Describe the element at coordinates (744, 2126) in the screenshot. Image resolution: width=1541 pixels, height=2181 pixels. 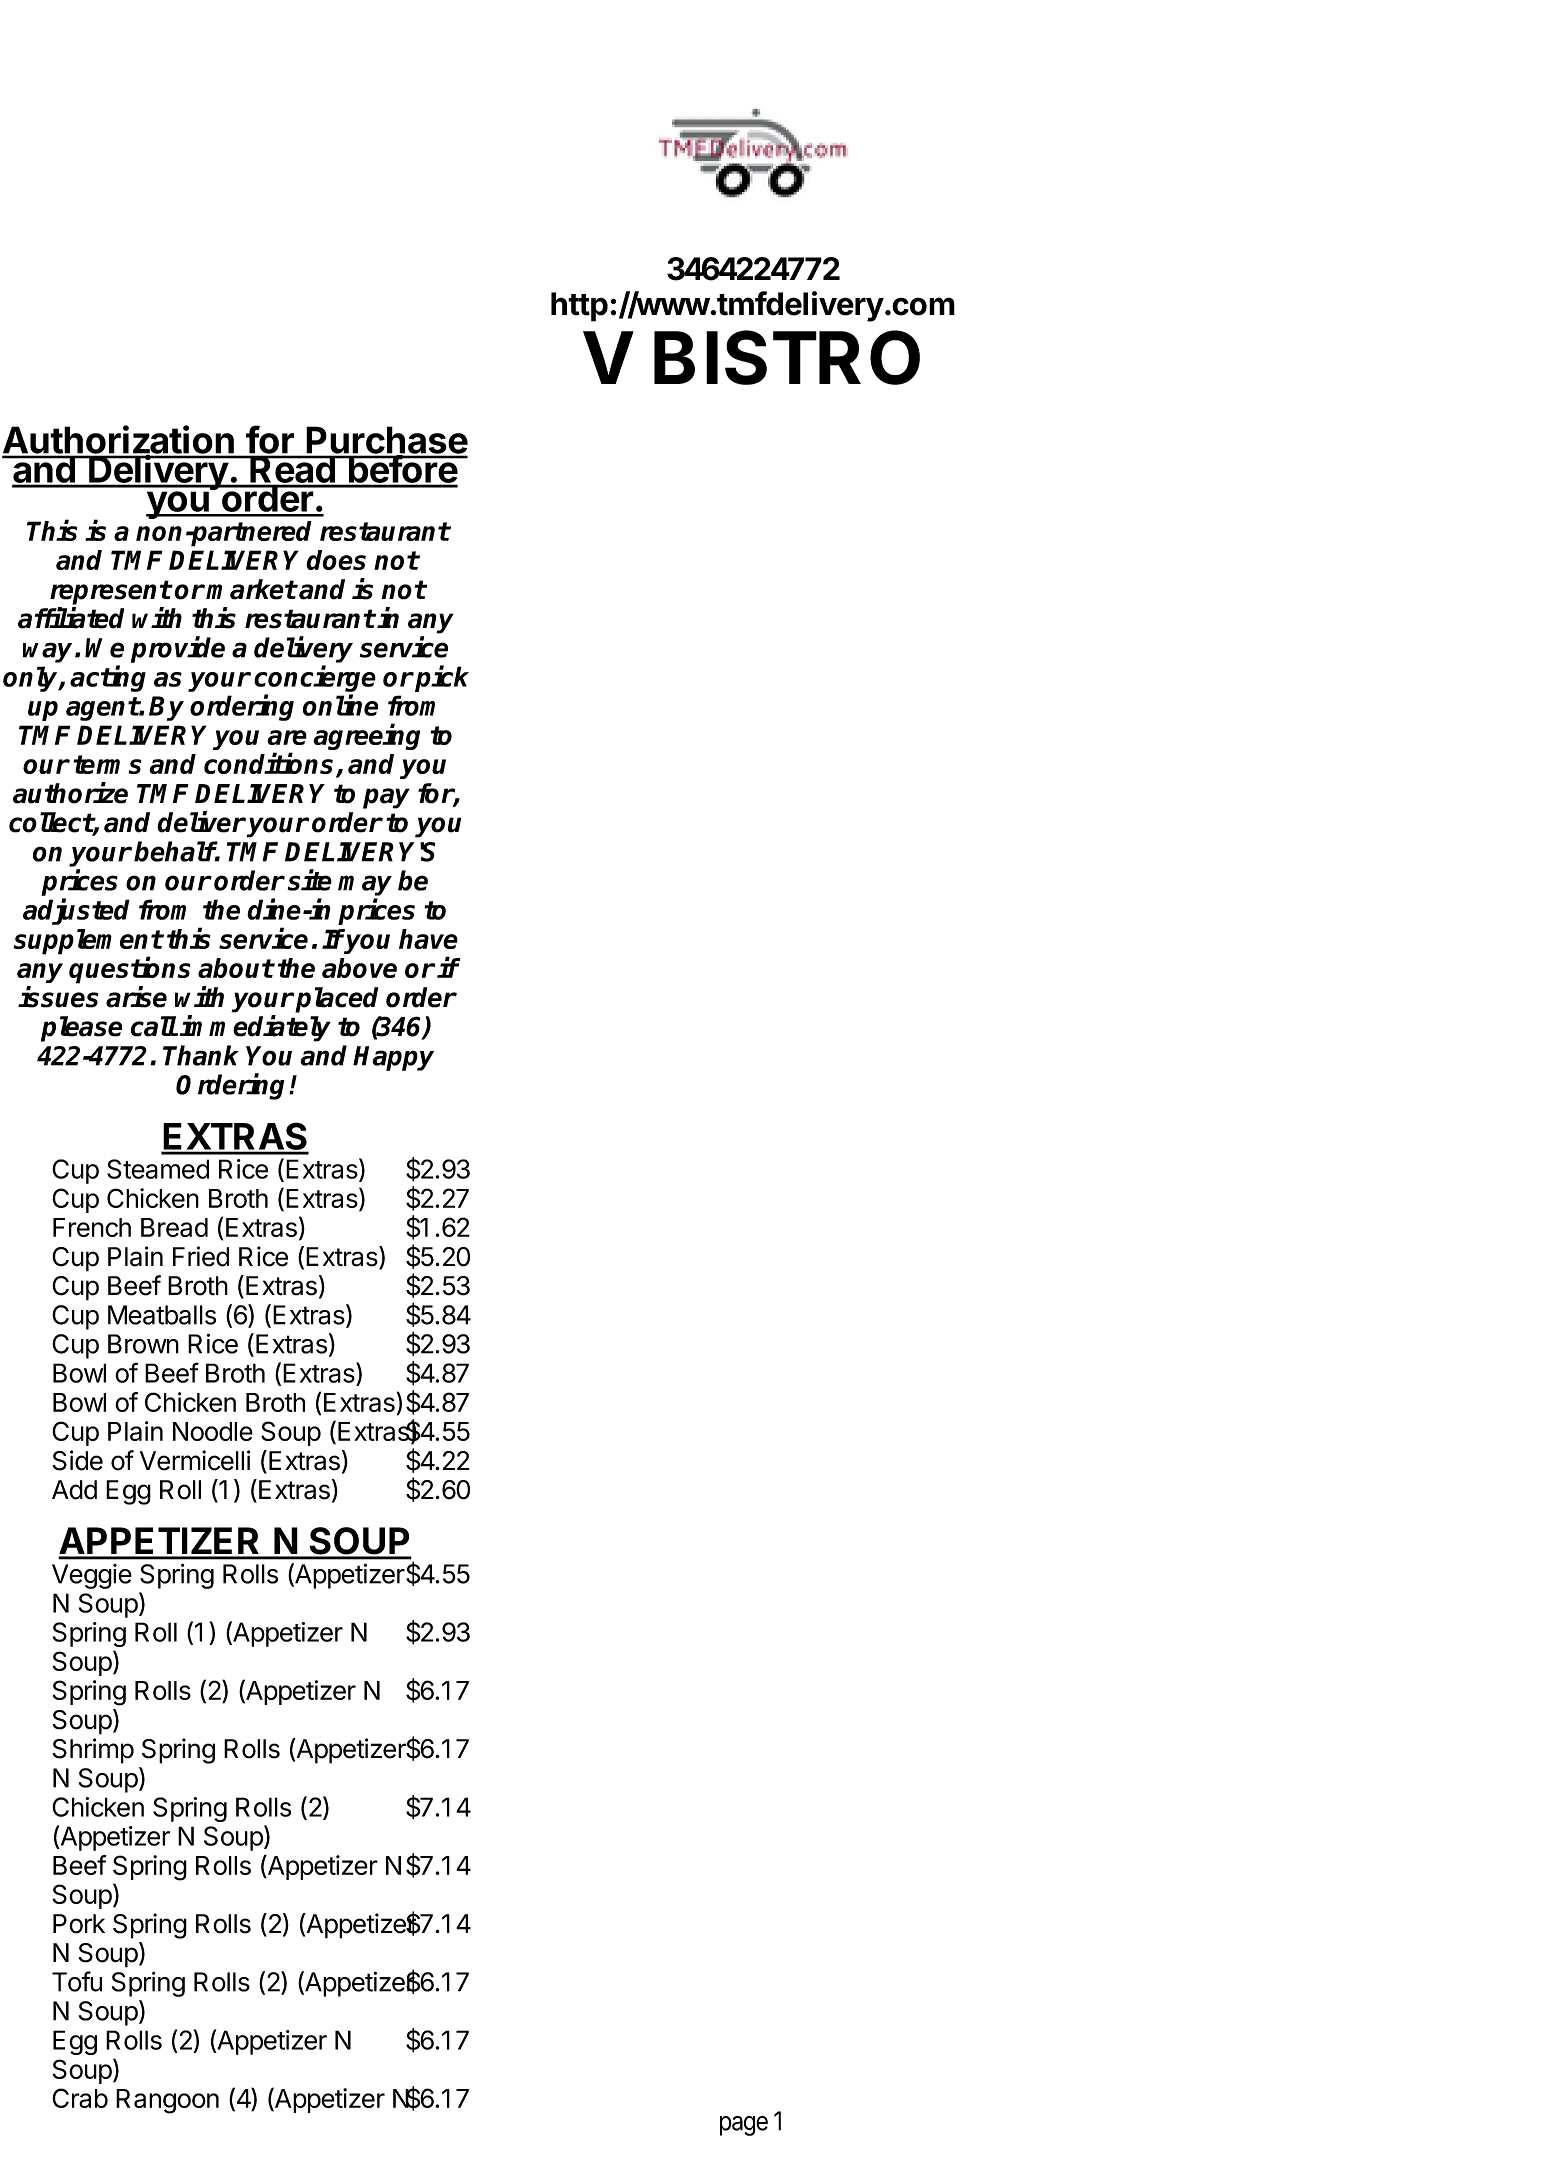
I see `page` at that location.
